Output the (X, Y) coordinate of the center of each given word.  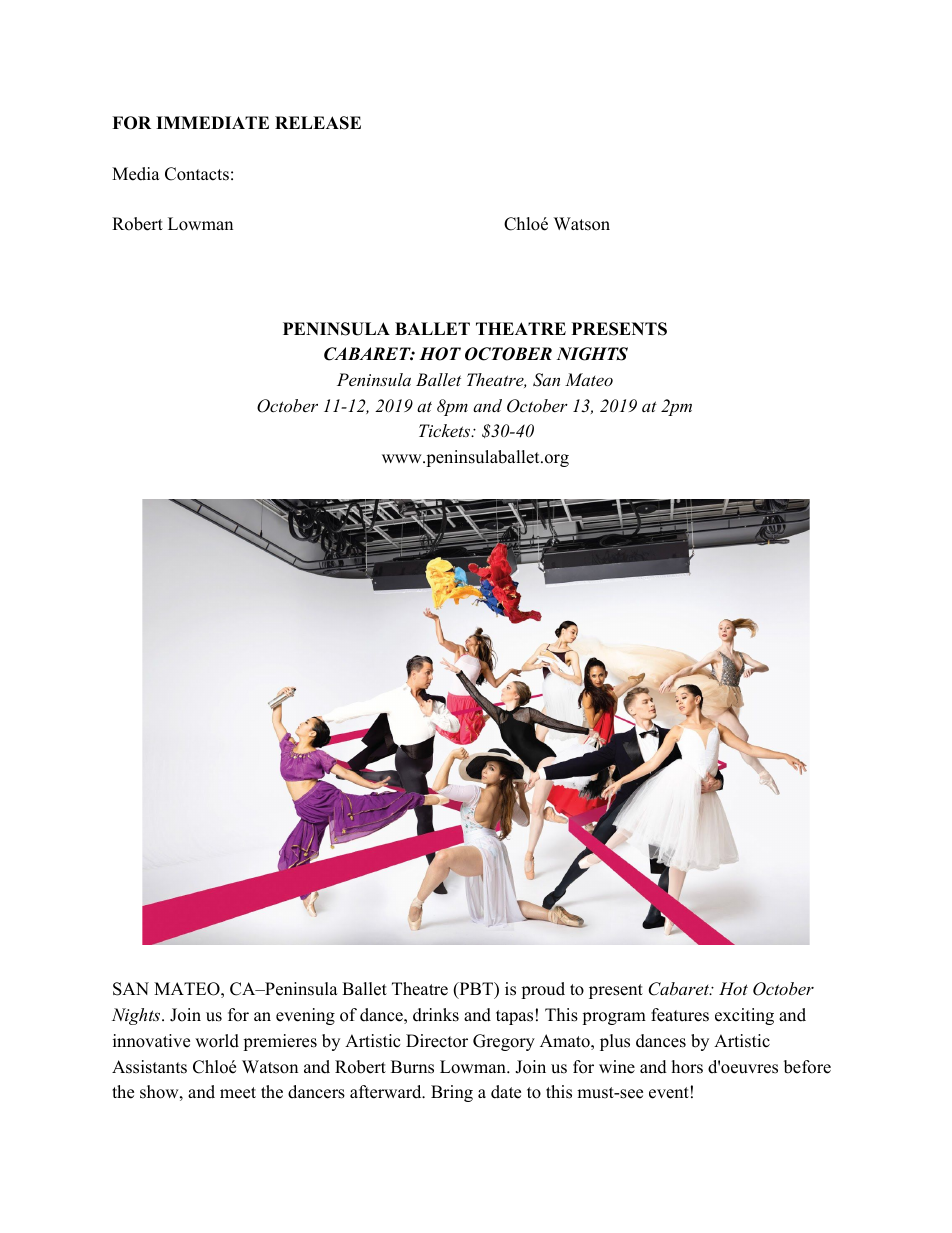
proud (543, 990)
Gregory (504, 1042)
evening (305, 1016)
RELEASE (318, 123)
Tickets (445, 430)
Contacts (197, 174)
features (680, 1015)
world (217, 1041)
